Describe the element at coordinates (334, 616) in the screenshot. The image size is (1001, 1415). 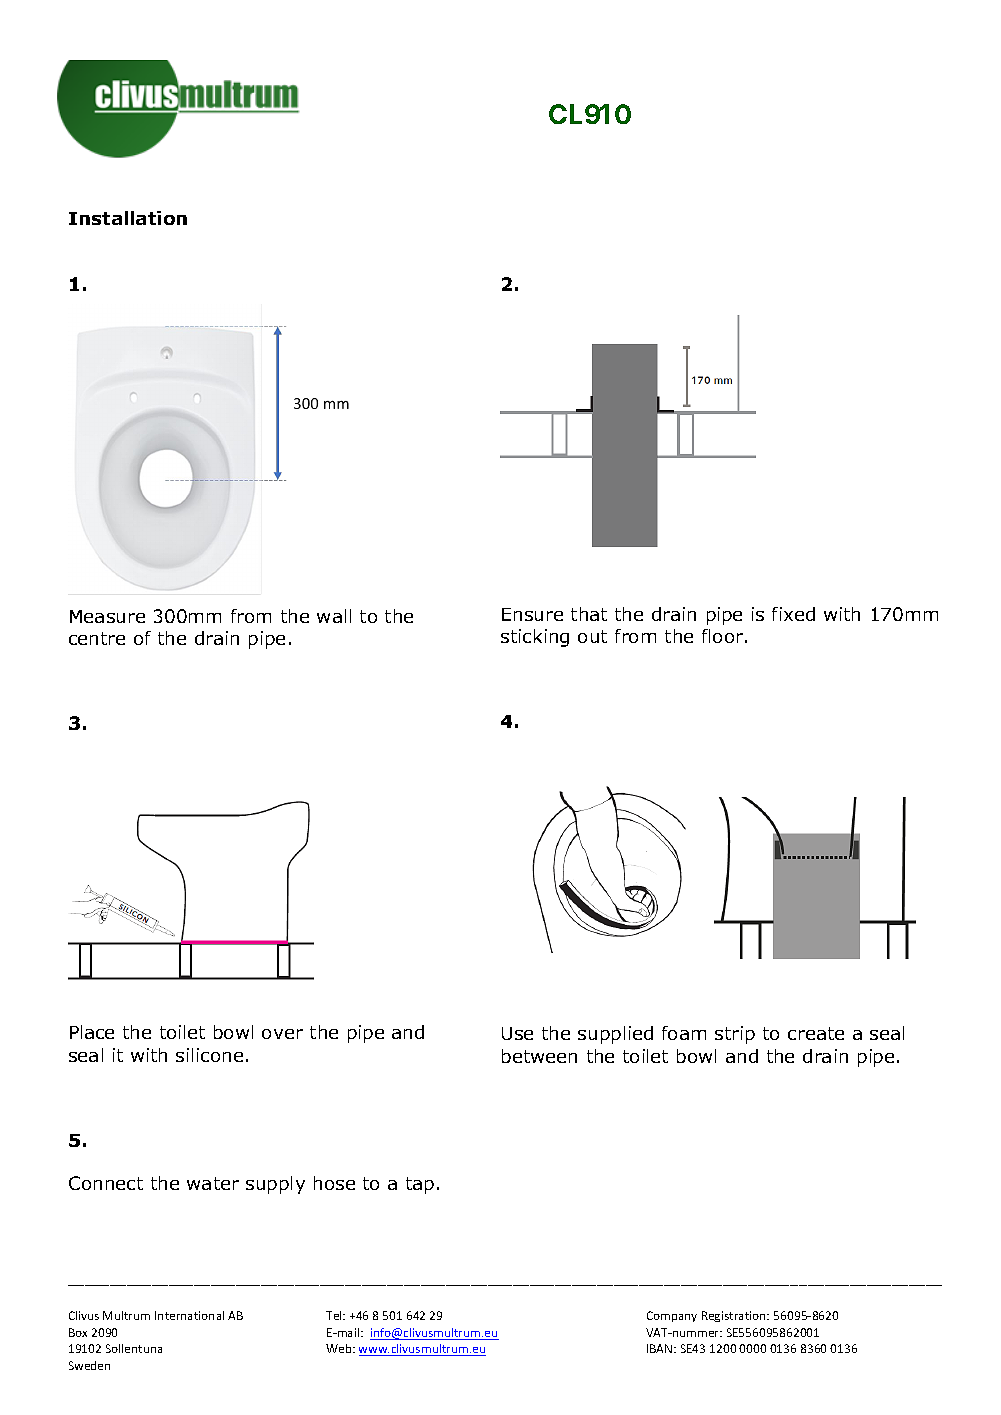
I see `wall` at that location.
